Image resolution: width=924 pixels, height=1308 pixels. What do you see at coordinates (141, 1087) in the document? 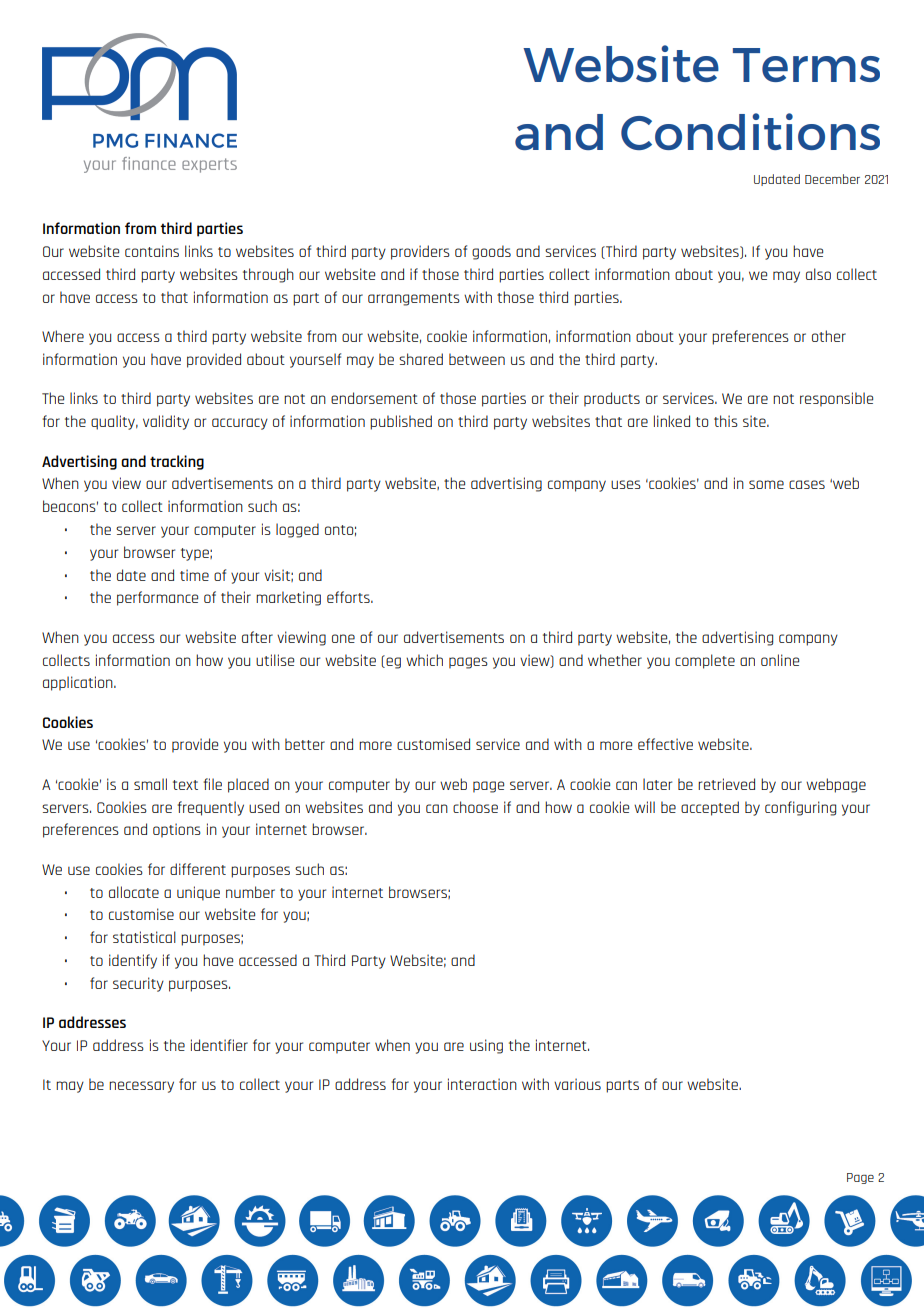
I see `necessary` at bounding box center [141, 1087].
